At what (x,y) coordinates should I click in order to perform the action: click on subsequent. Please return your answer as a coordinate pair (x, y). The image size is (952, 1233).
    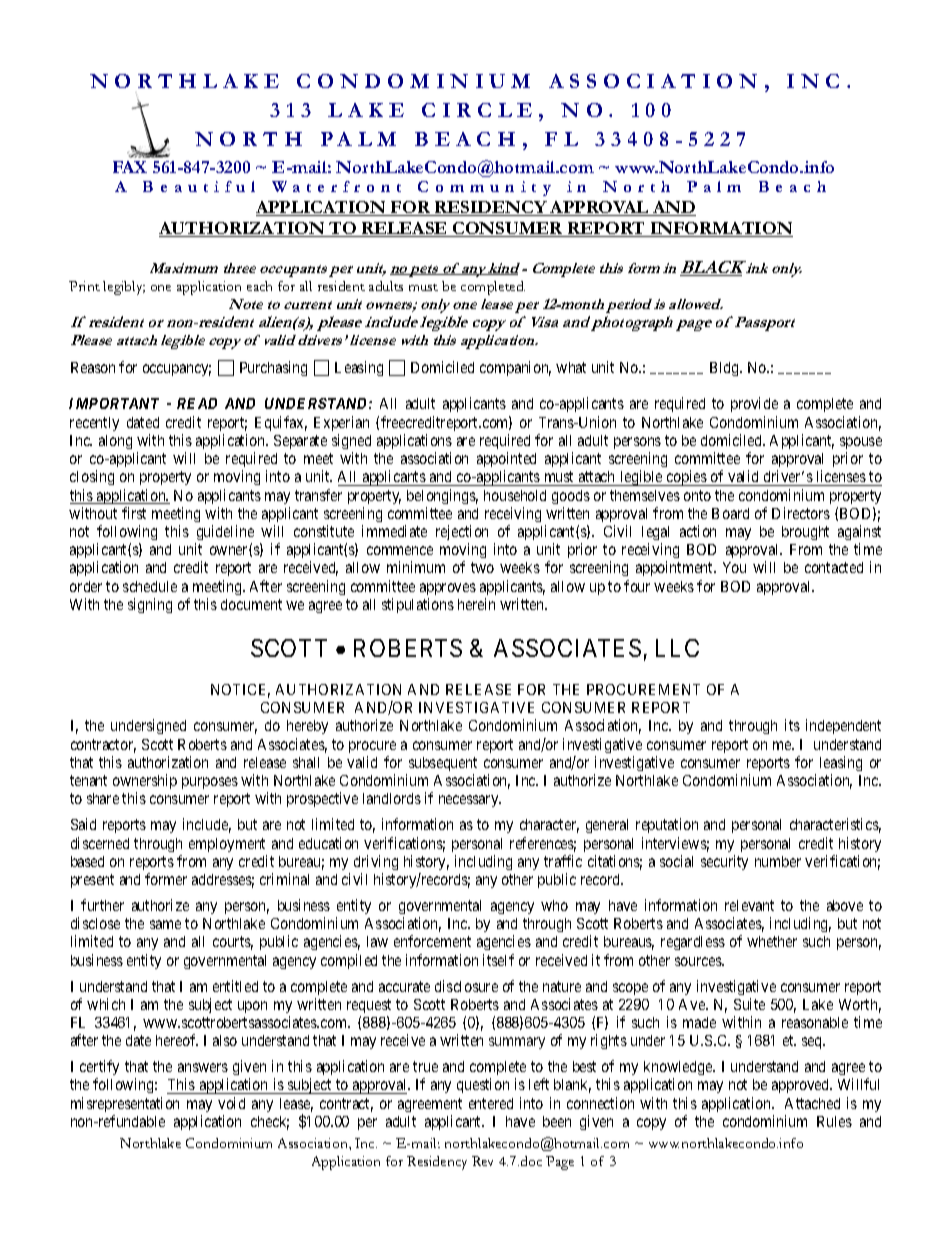
    Looking at the image, I should click on (443, 764).
